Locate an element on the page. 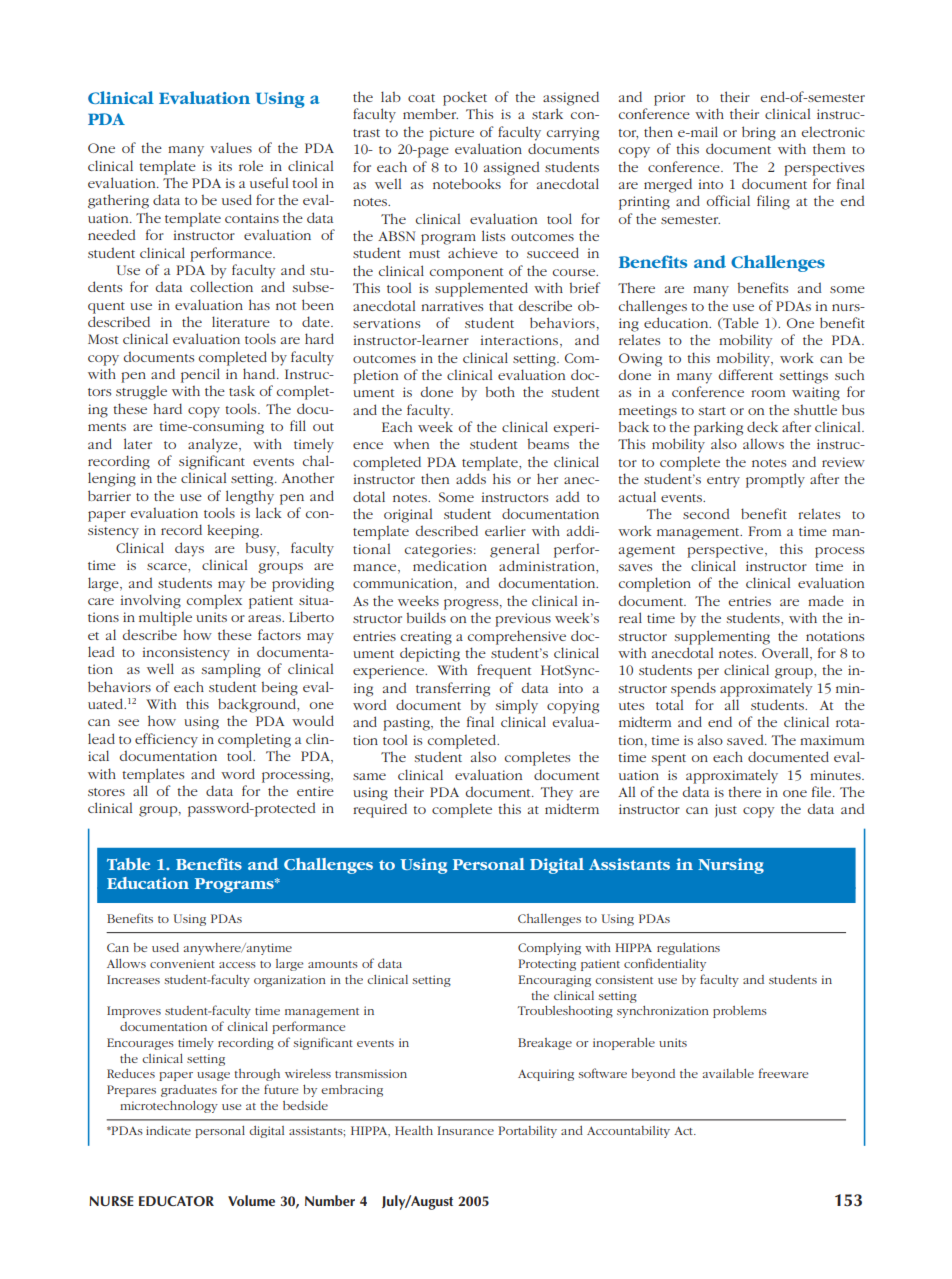  comprehensive is located at coordinates (517, 637).
